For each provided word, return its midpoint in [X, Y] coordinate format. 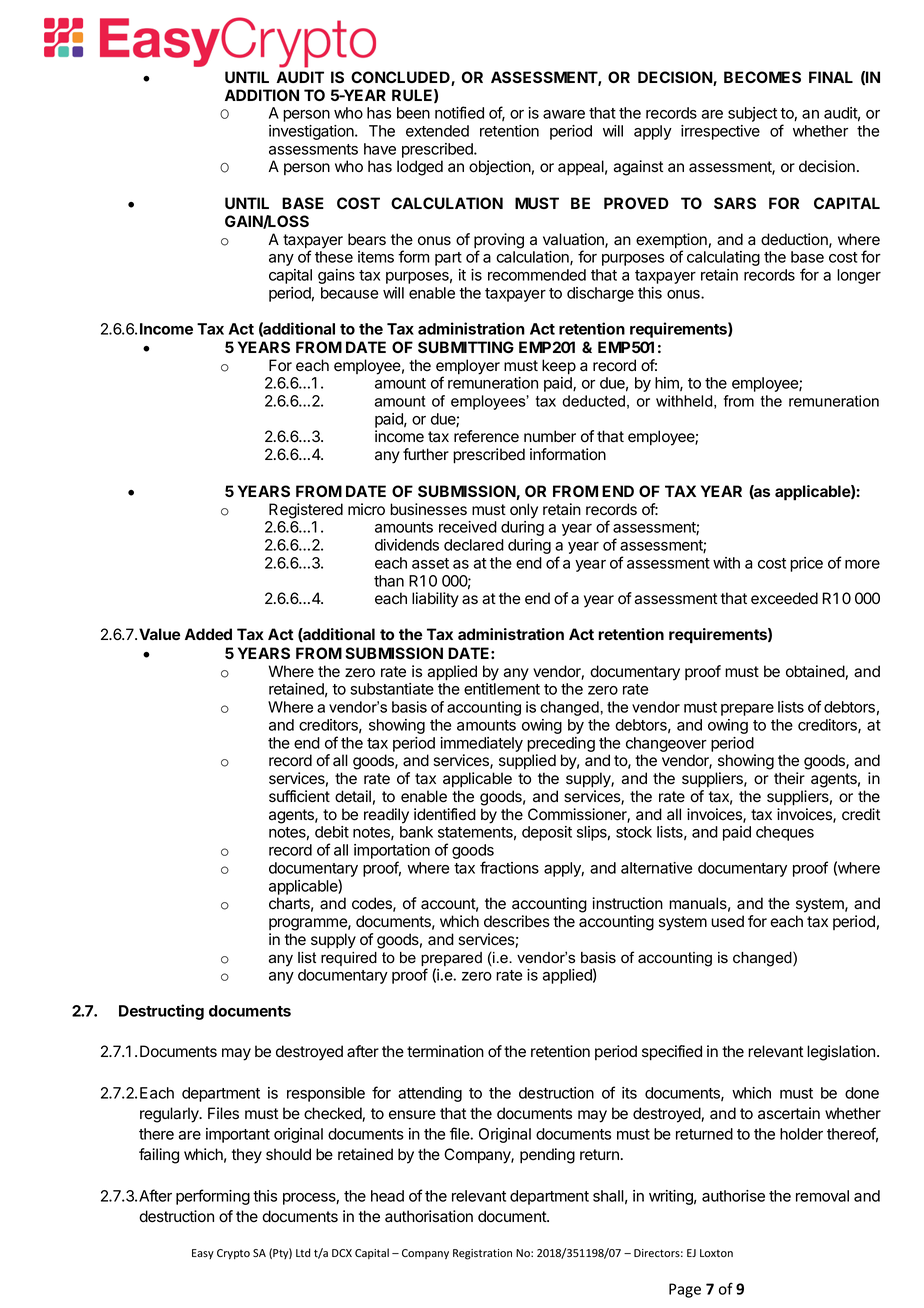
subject [752, 114]
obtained [816, 672]
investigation [312, 132]
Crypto [233, 1254]
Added [208, 634]
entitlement [502, 689]
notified [459, 112]
